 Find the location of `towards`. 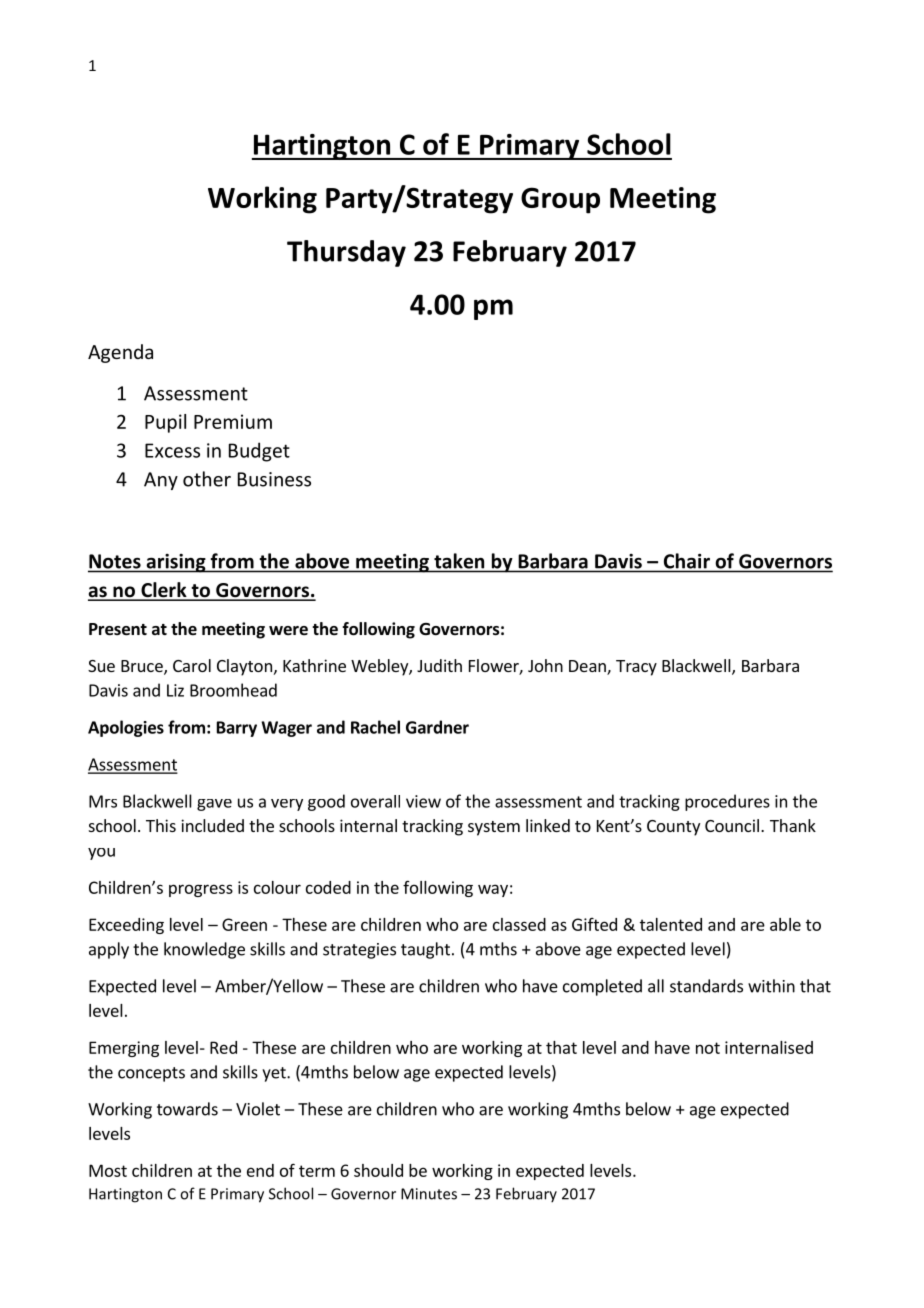

towards is located at coordinates (187, 1109).
